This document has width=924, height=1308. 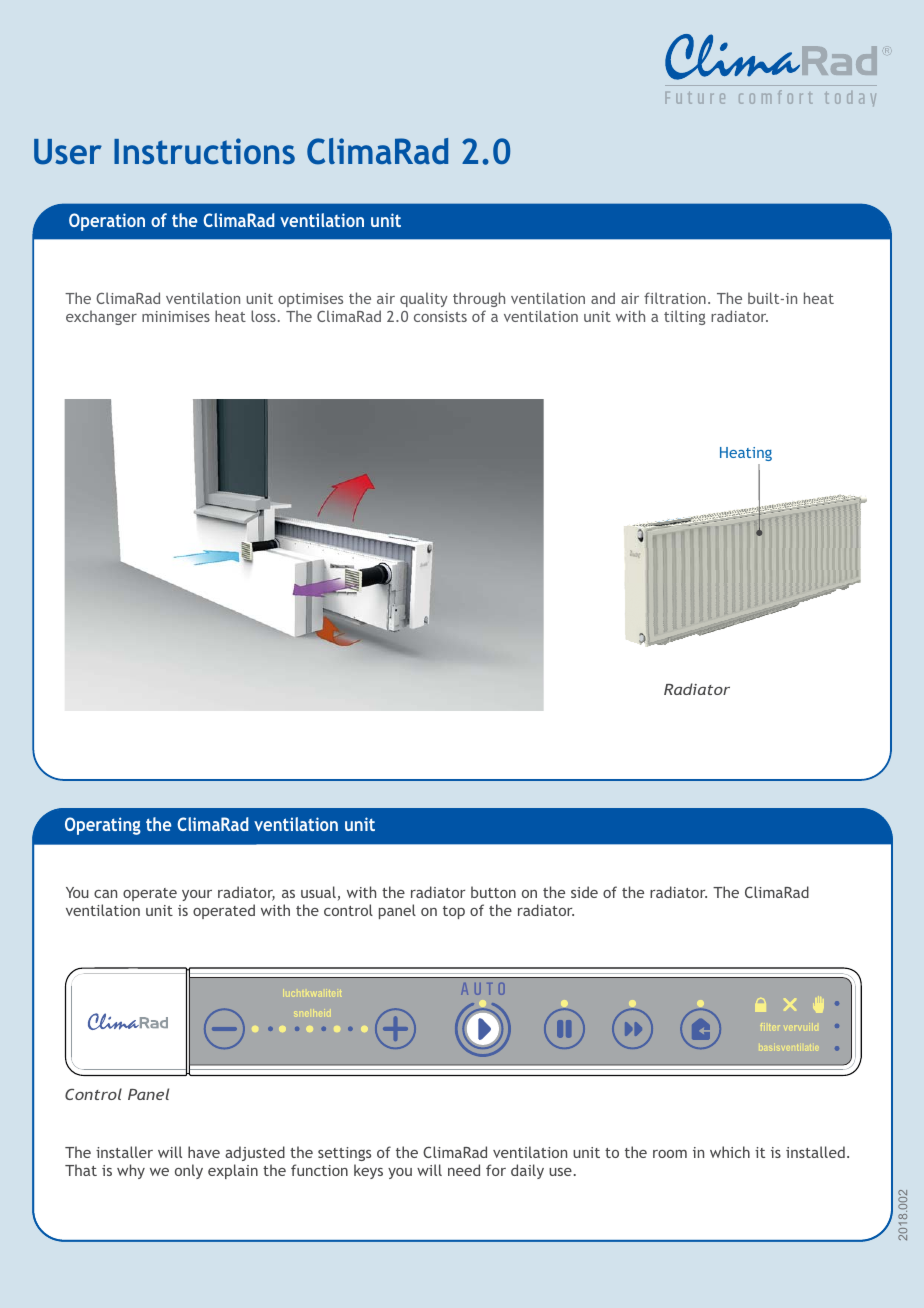 What do you see at coordinates (124, 1152) in the document?
I see `installer` at bounding box center [124, 1152].
